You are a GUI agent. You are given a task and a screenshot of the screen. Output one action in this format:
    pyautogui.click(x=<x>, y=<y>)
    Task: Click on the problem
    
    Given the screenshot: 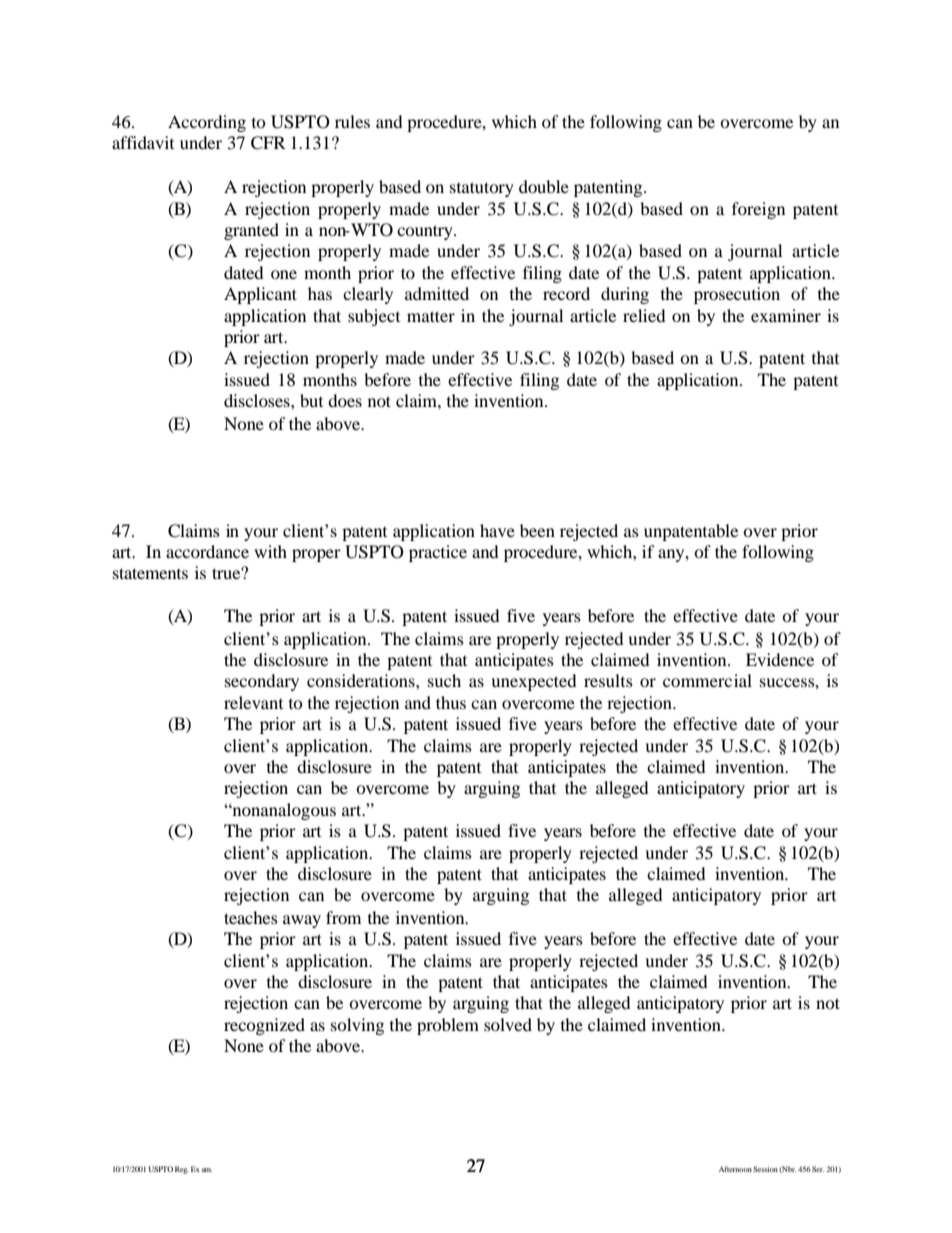 What is the action you would take?
    pyautogui.click(x=448, y=1026)
